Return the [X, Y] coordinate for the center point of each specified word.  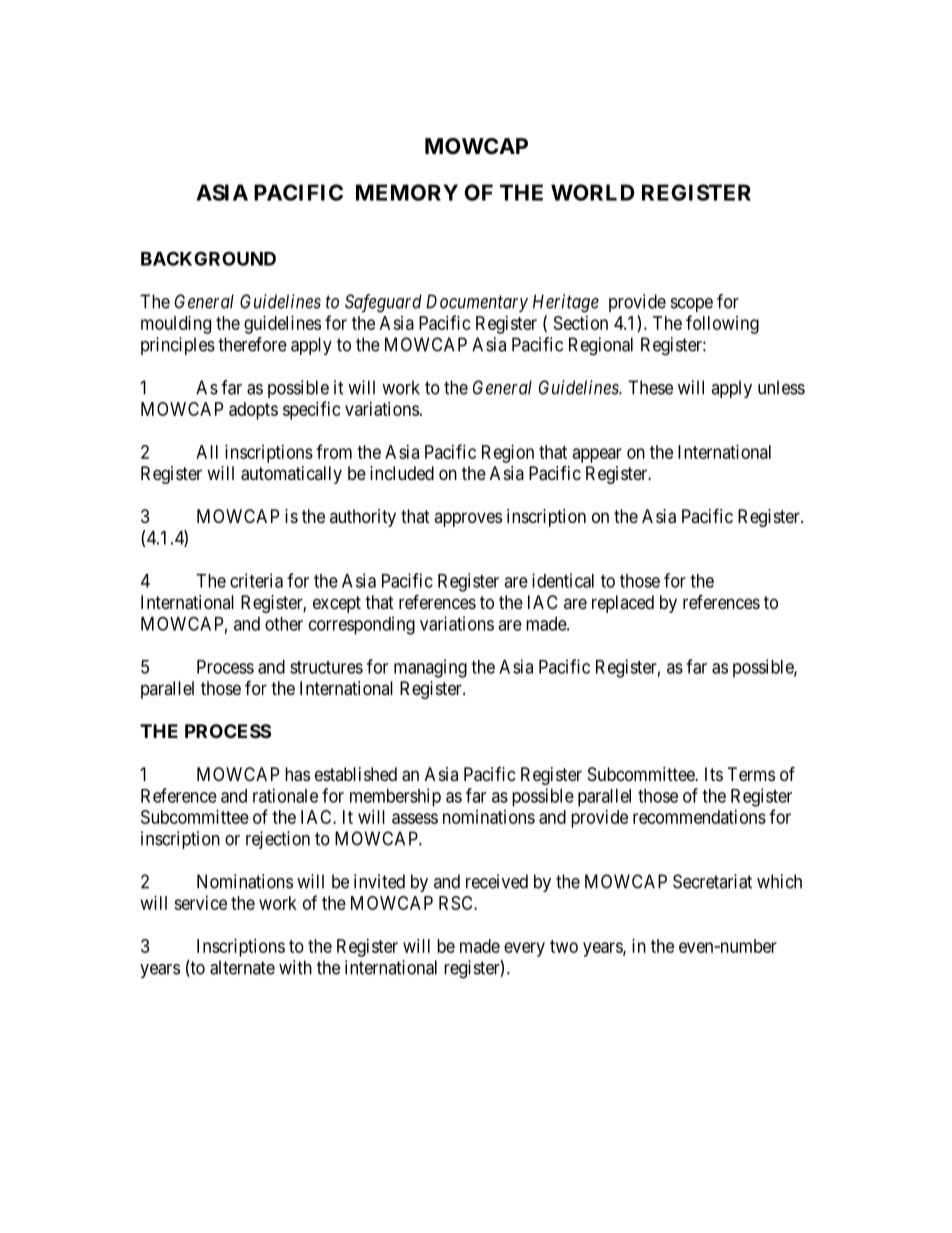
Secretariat [712, 881]
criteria [256, 580]
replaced [623, 604]
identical [563, 580]
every [524, 949]
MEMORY [407, 192]
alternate [242, 967]
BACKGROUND [208, 258]
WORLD [592, 192]
